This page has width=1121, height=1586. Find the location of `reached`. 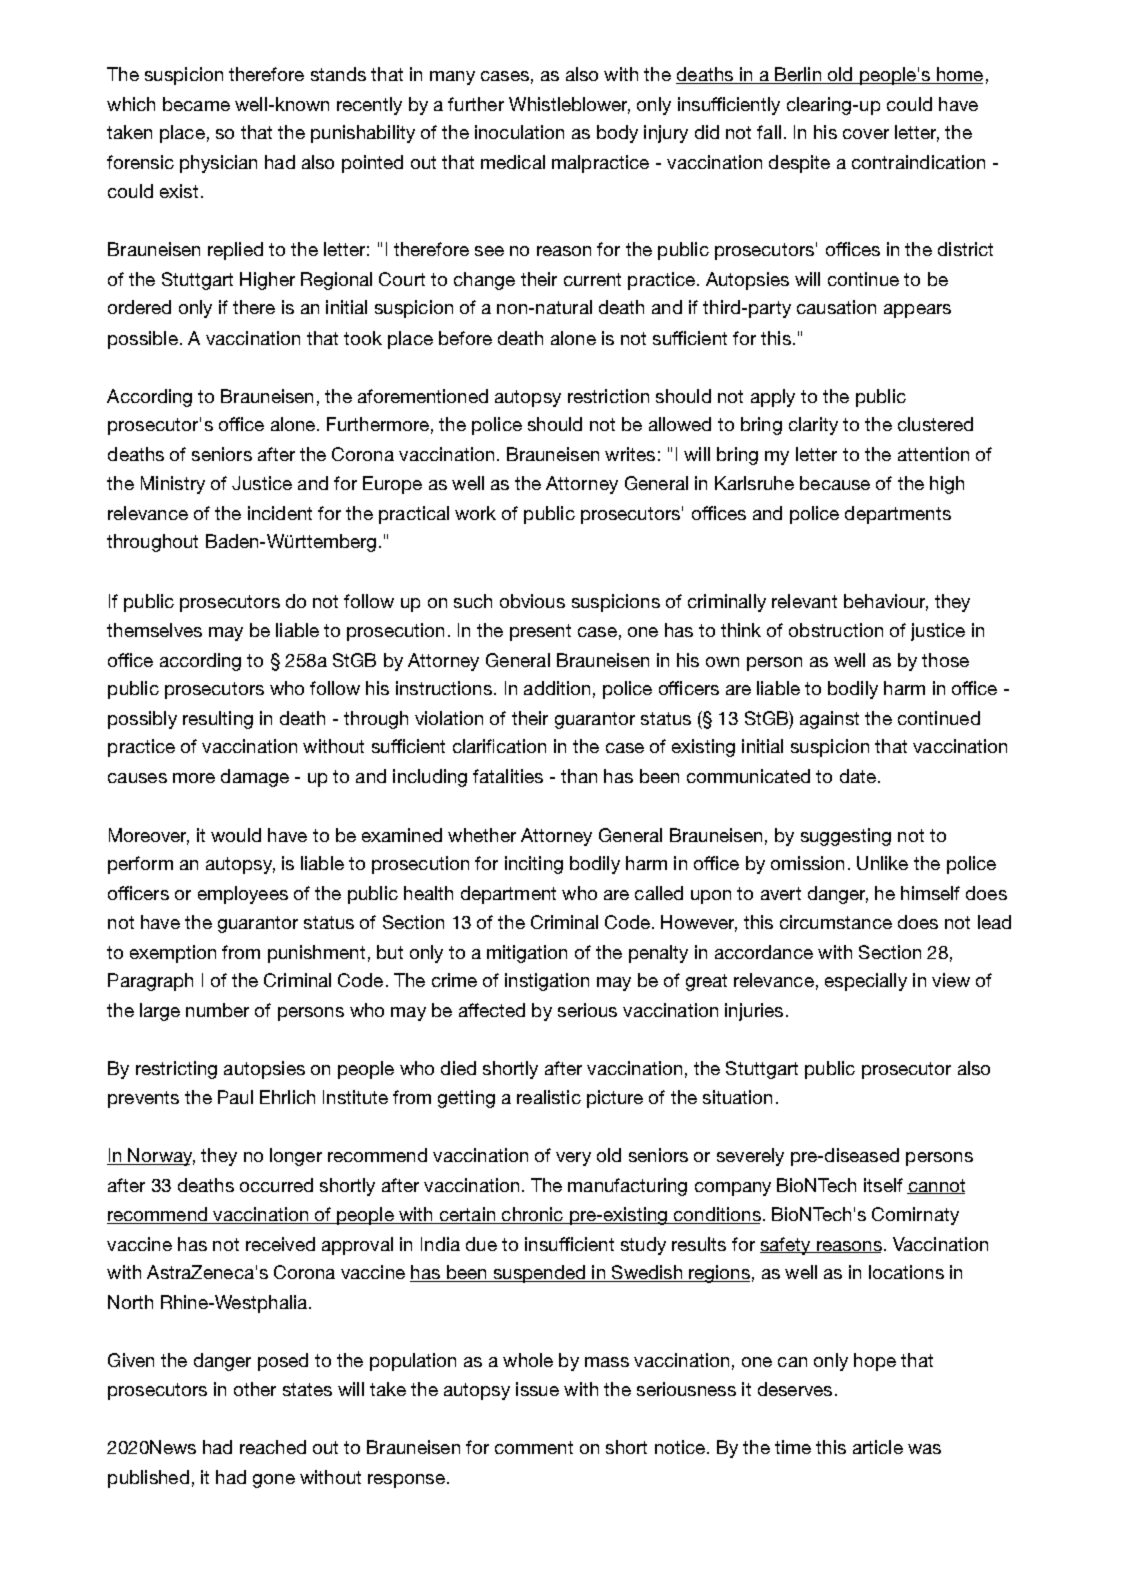

reached is located at coordinates (273, 1447).
